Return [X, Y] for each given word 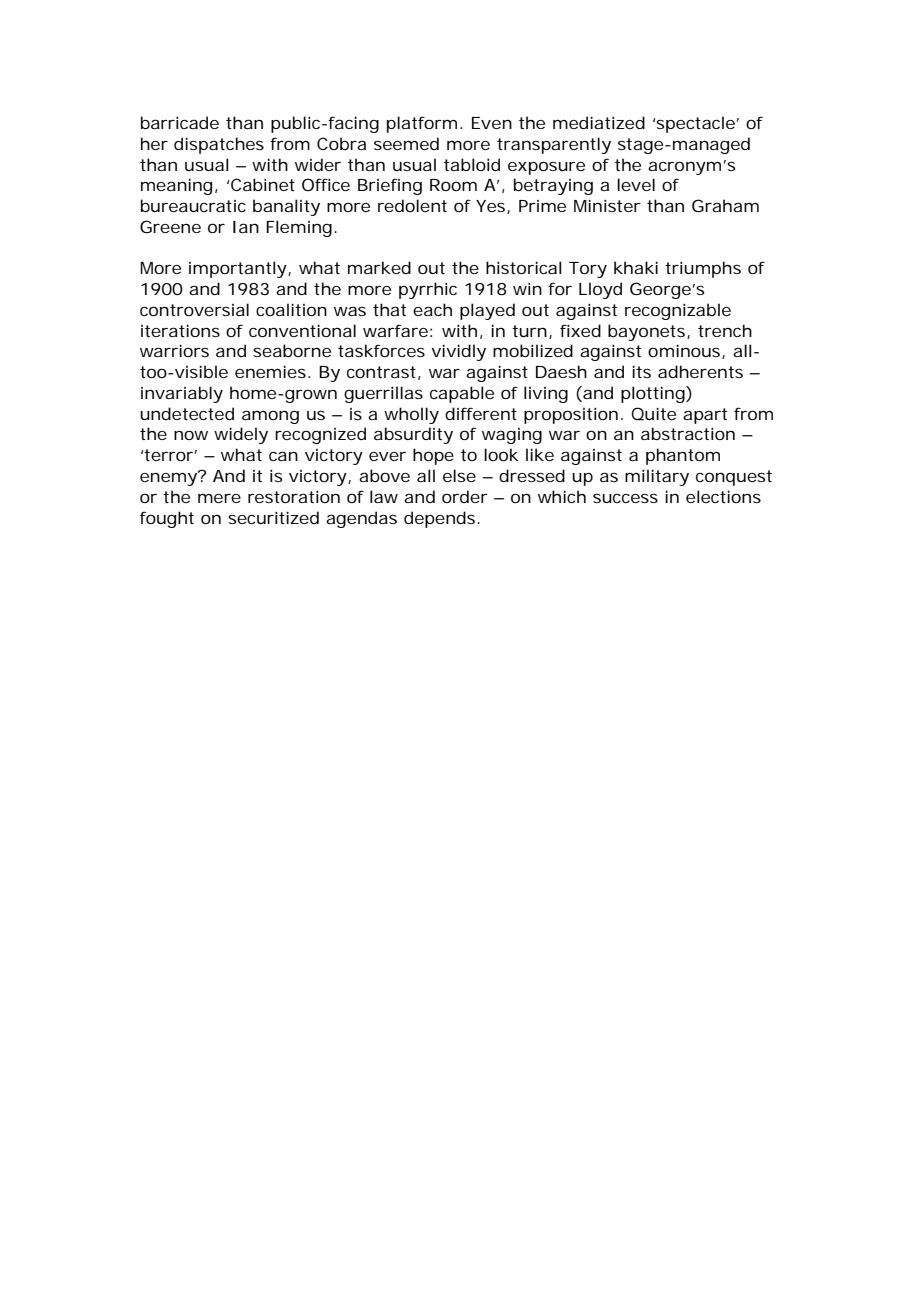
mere [219, 498]
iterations [180, 330]
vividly [458, 352]
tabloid [472, 164]
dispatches [219, 145]
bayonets [646, 332]
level [636, 184]
